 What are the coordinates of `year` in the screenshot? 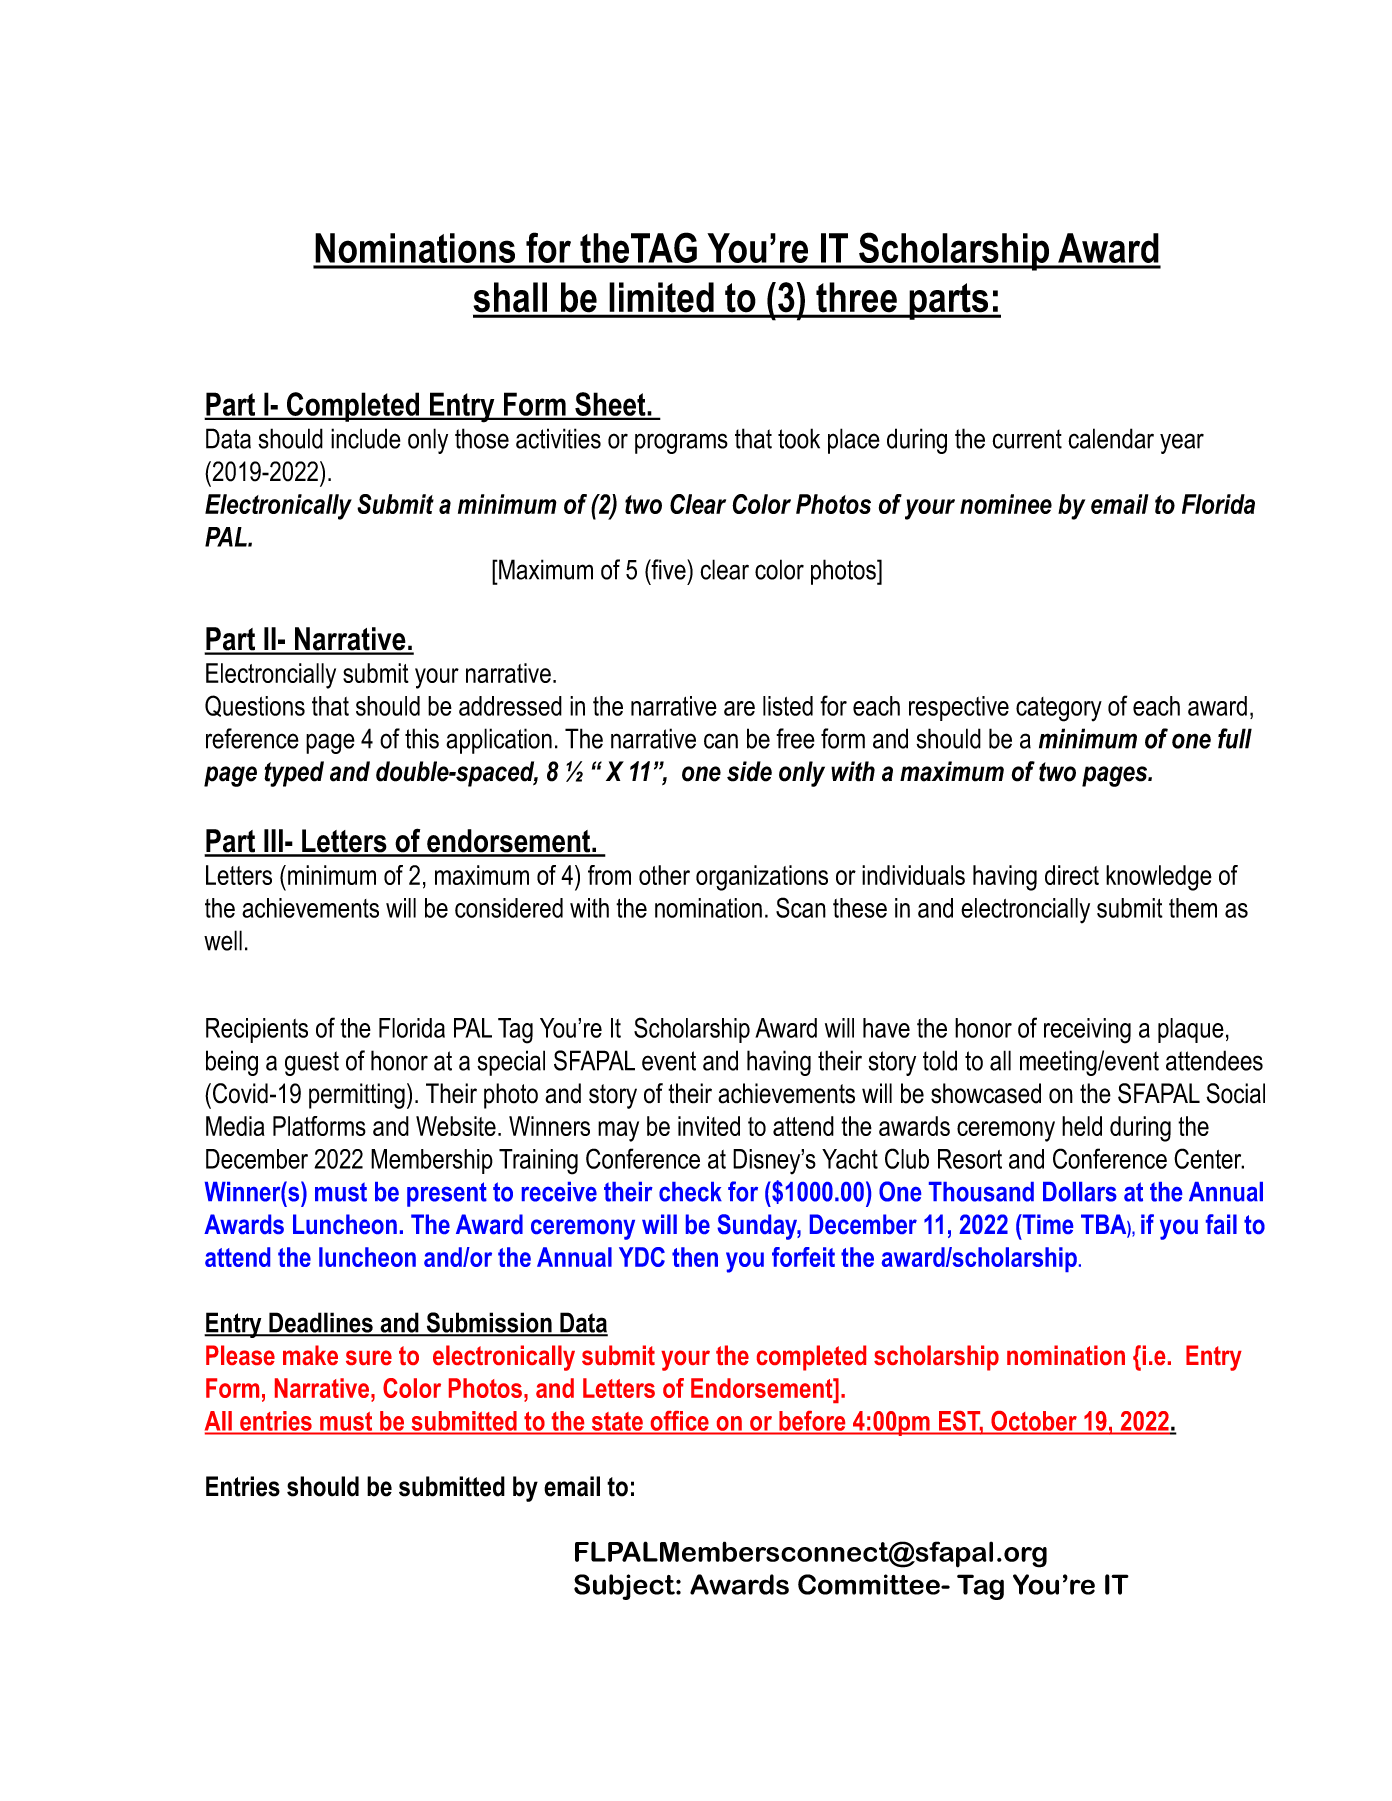 It's located at (1182, 443).
